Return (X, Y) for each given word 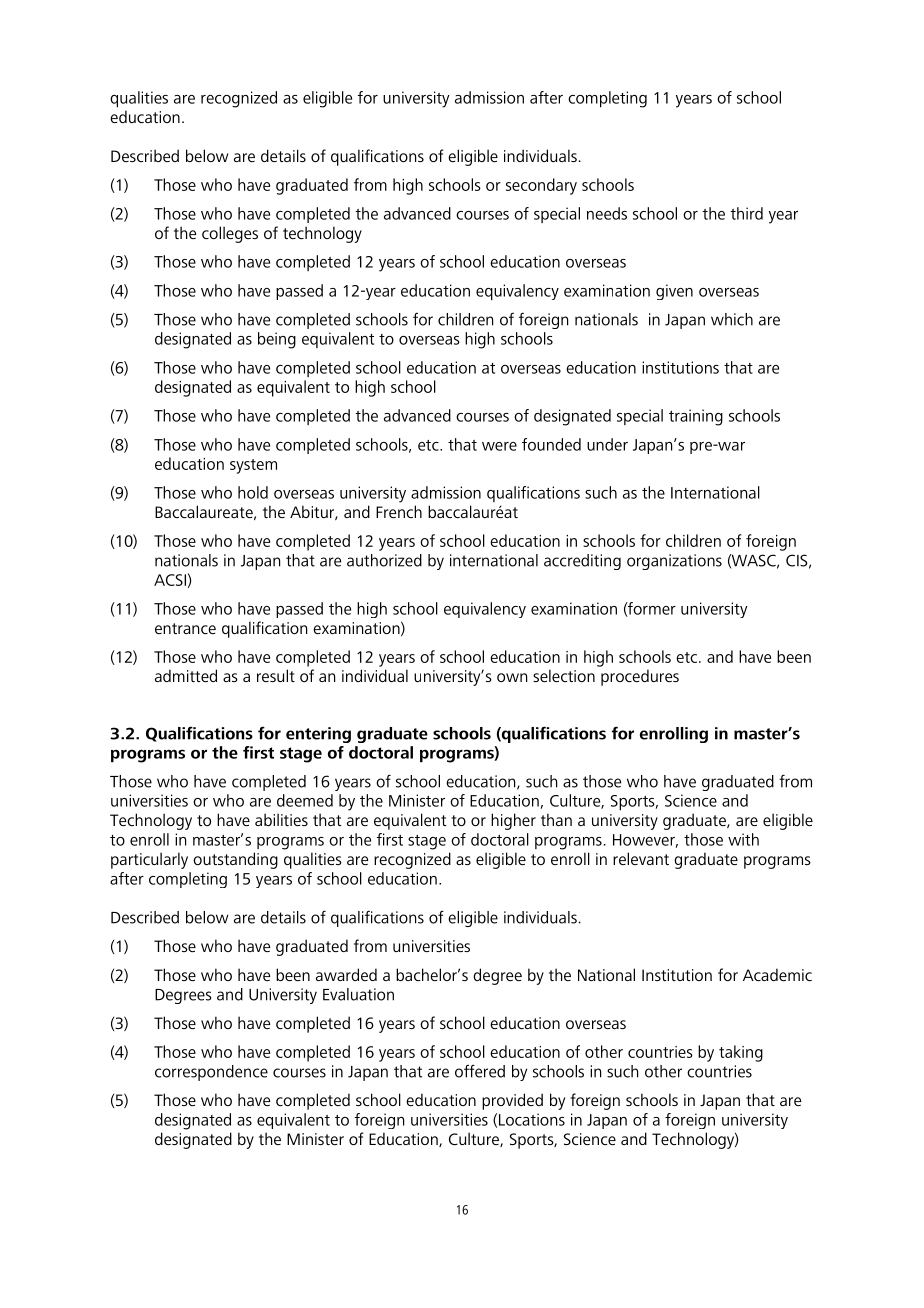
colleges (230, 234)
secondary (541, 186)
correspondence (211, 1073)
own (512, 677)
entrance (185, 628)
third (746, 213)
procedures (640, 677)
